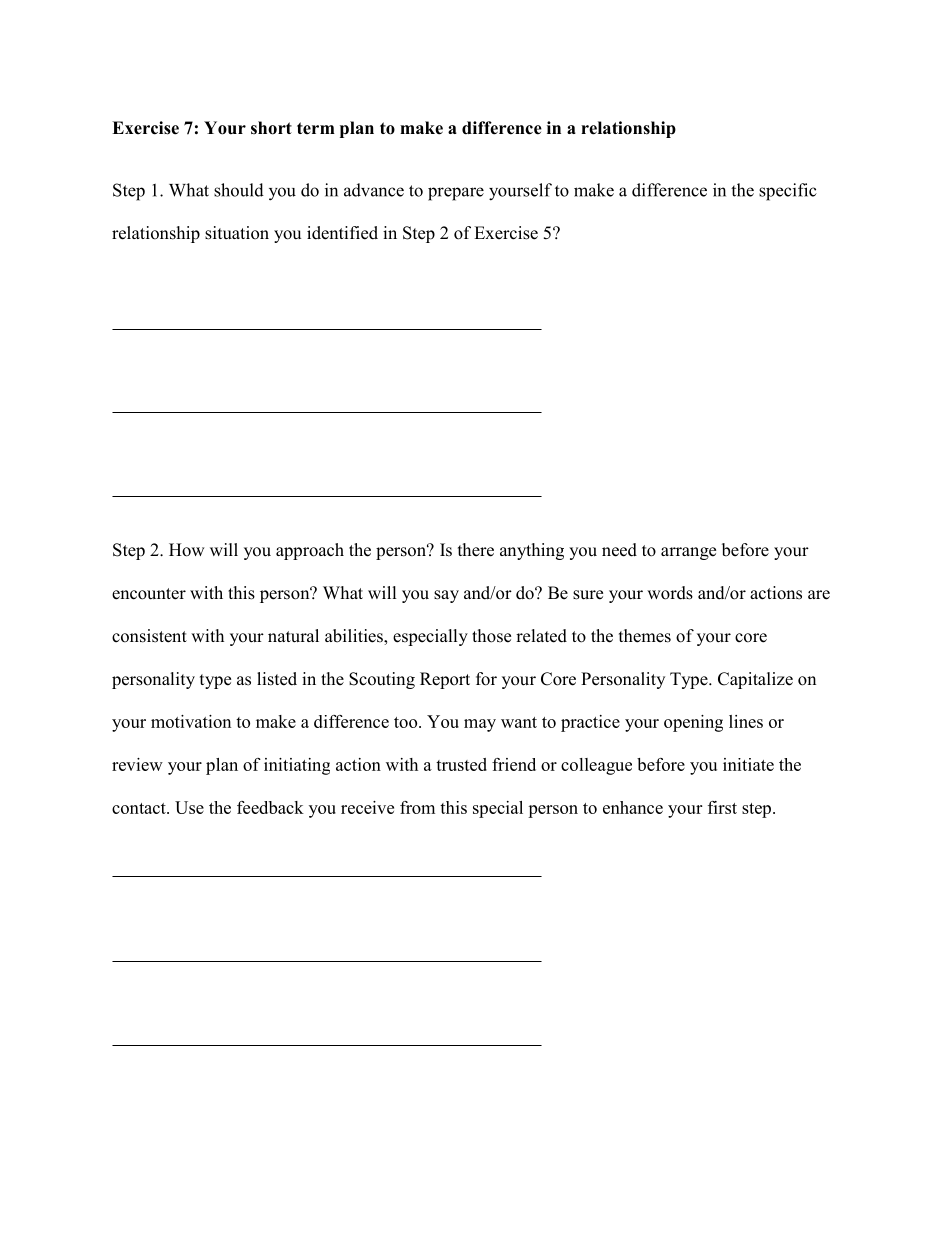  I want to click on themes, so click(645, 636).
